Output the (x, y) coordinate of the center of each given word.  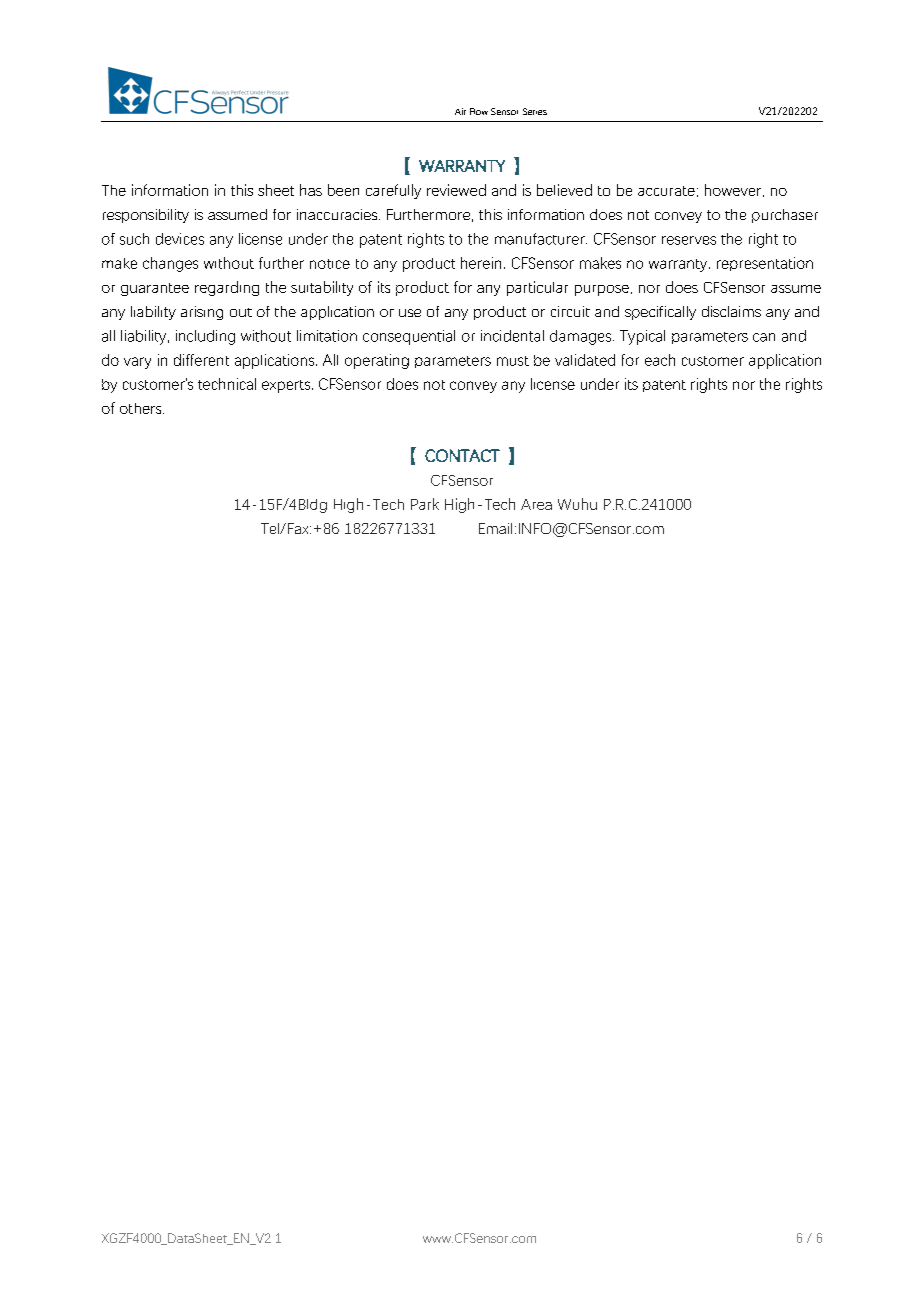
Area (536, 504)
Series (535, 111)
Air (460, 111)
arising (202, 313)
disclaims (731, 311)
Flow (479, 111)
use (410, 313)
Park (425, 504)
